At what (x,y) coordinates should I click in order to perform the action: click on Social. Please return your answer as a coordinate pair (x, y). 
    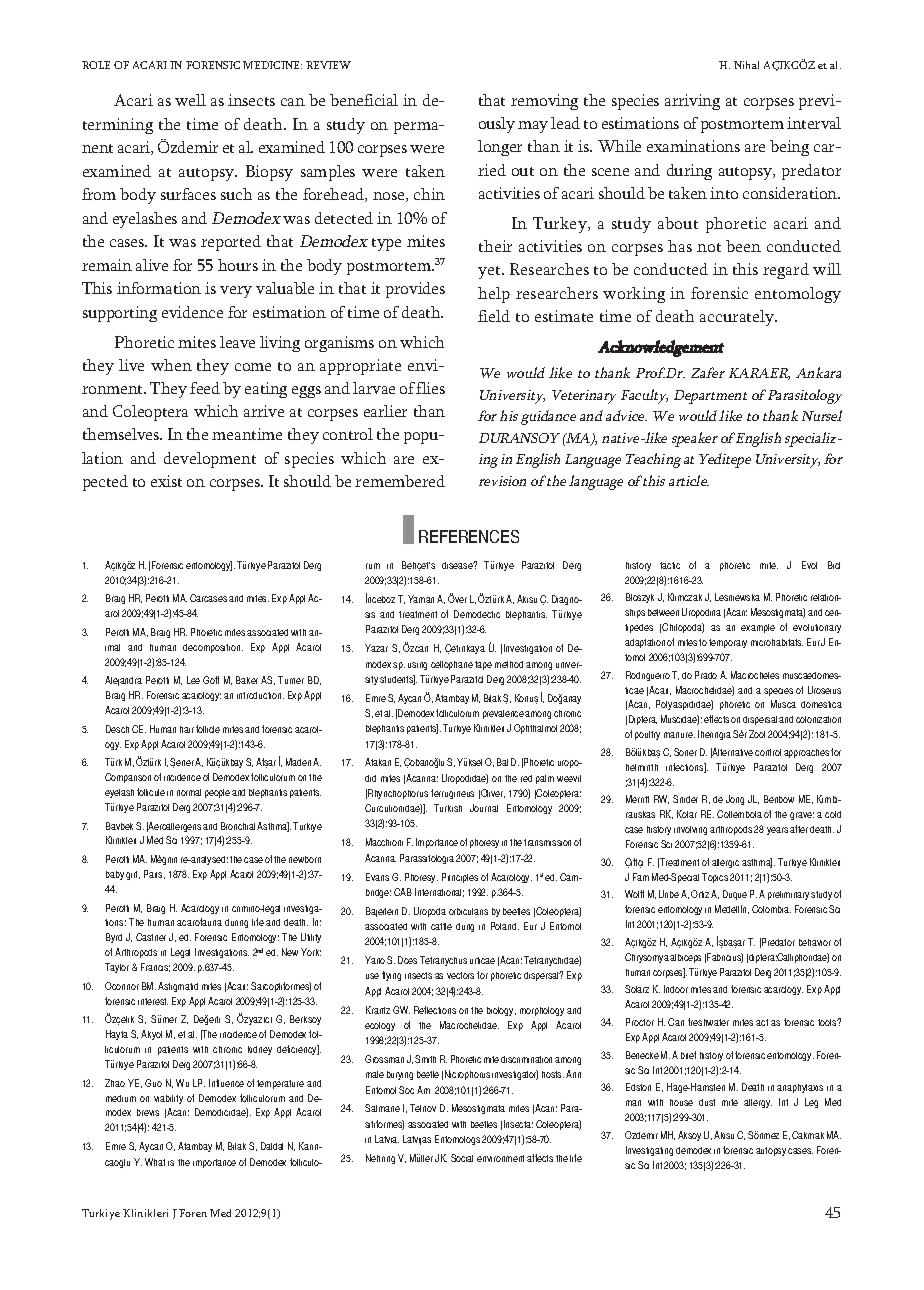
    Looking at the image, I should click on (462, 1158).
